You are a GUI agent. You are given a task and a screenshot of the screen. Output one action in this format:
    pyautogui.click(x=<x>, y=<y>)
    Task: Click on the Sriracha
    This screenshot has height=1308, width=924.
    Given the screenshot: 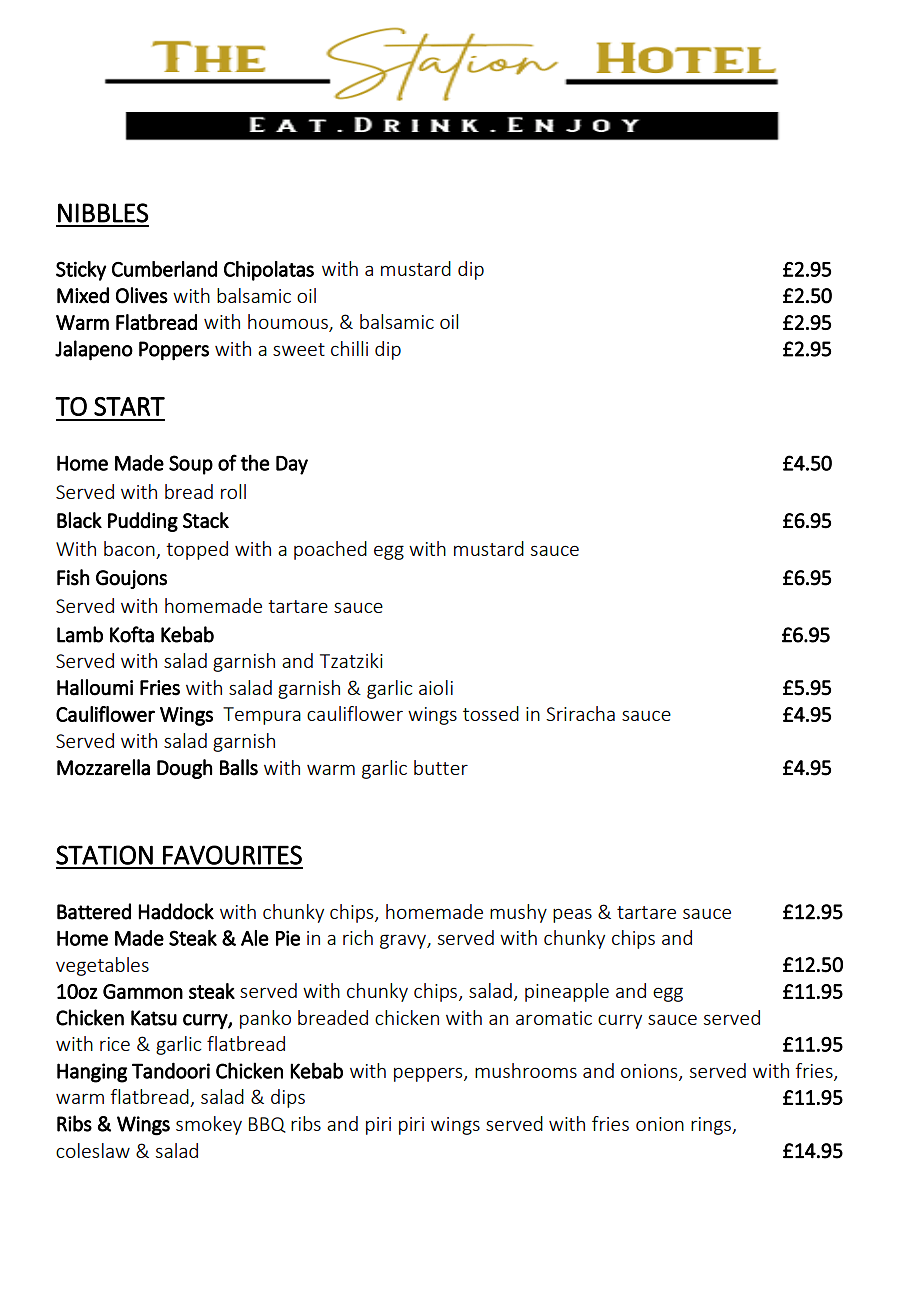 What is the action you would take?
    pyautogui.click(x=580, y=713)
